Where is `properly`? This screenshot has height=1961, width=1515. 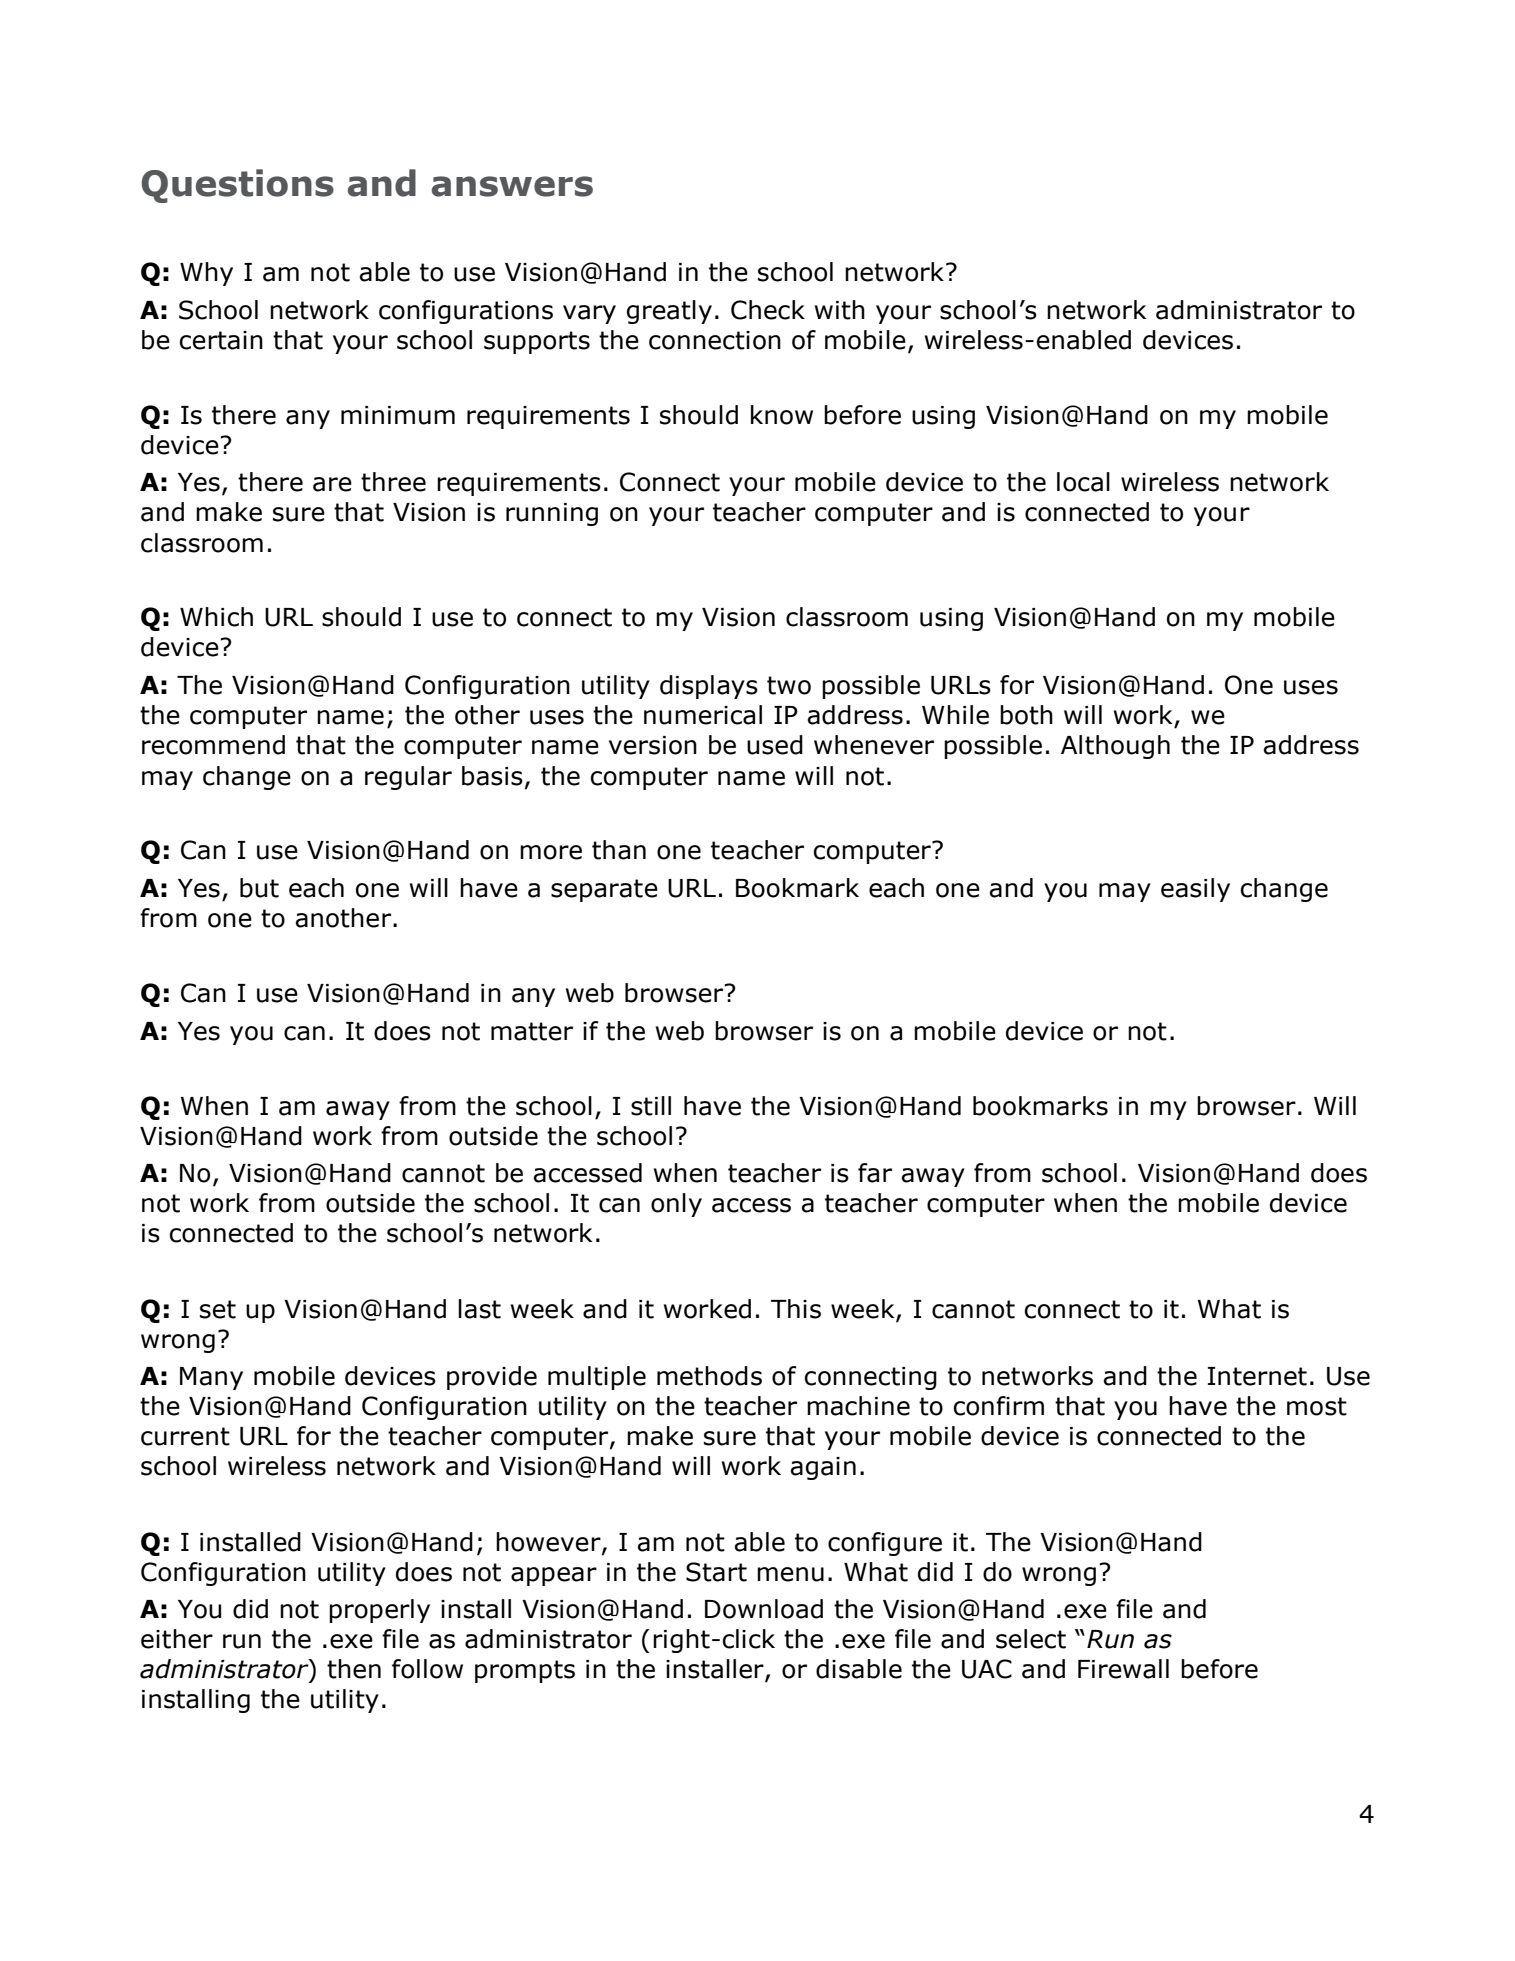
properly is located at coordinates (379, 1611).
